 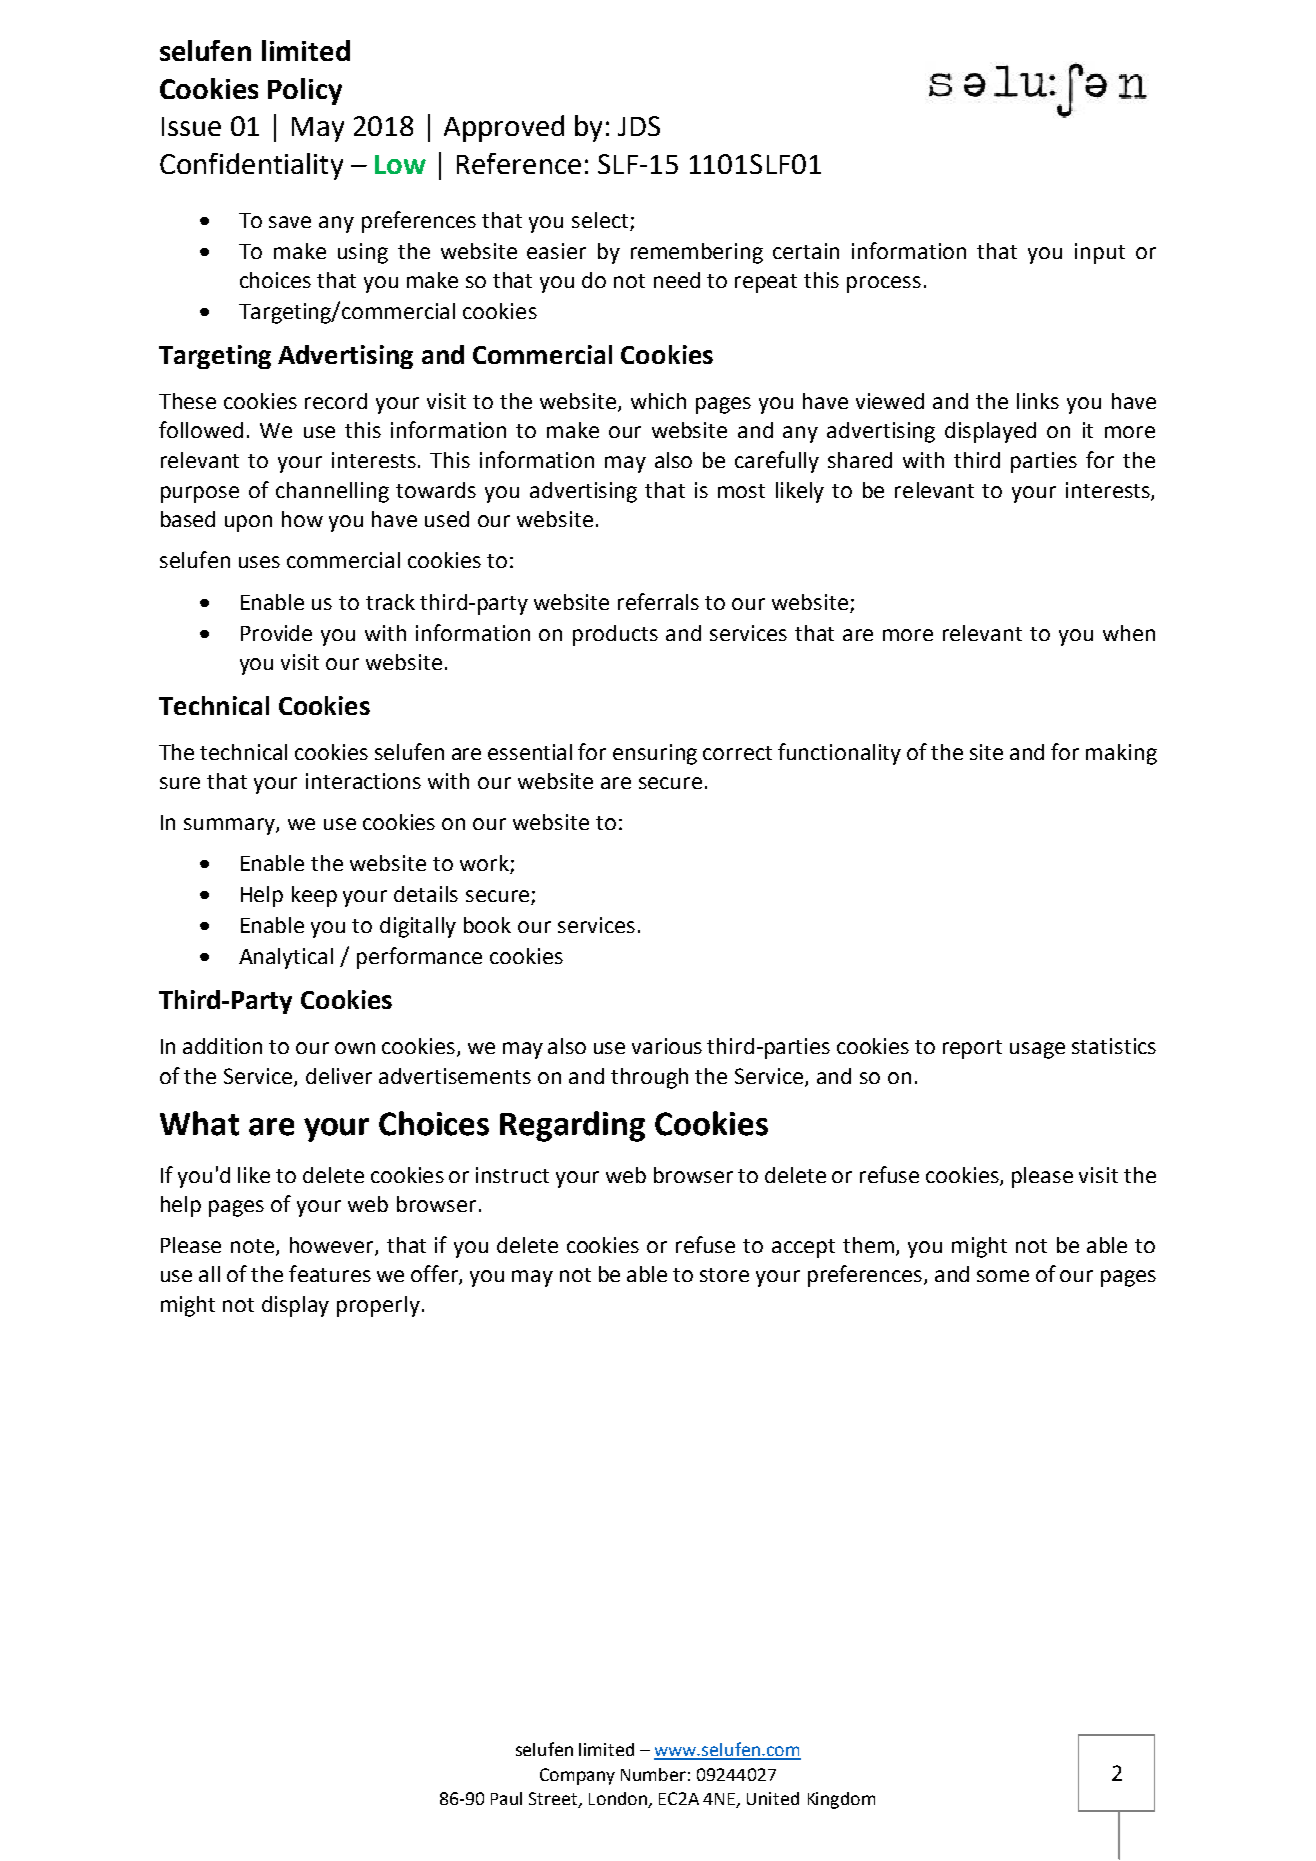 I want to click on Paul, so click(x=506, y=1798).
